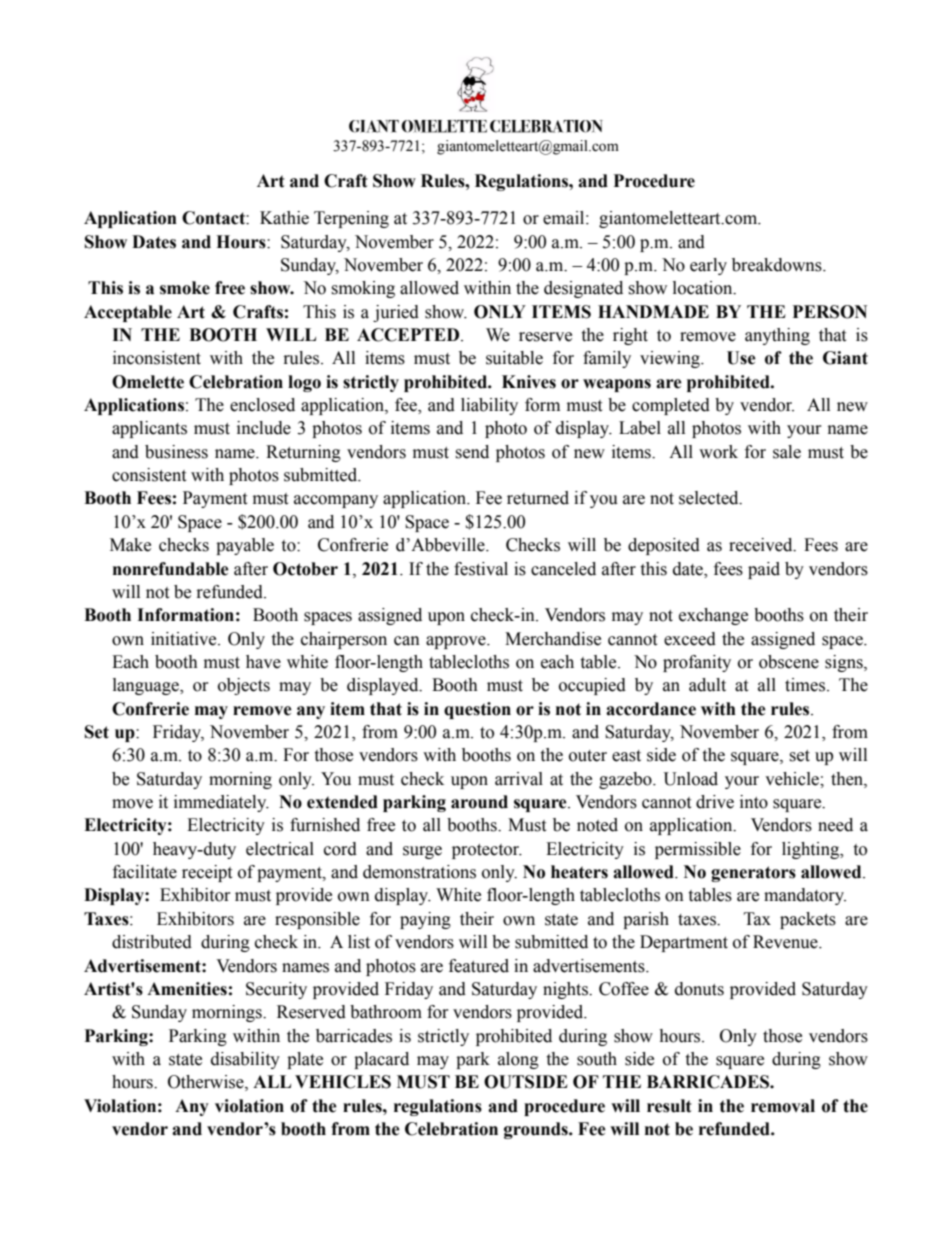  I want to click on grounds, so click(537, 1130).
